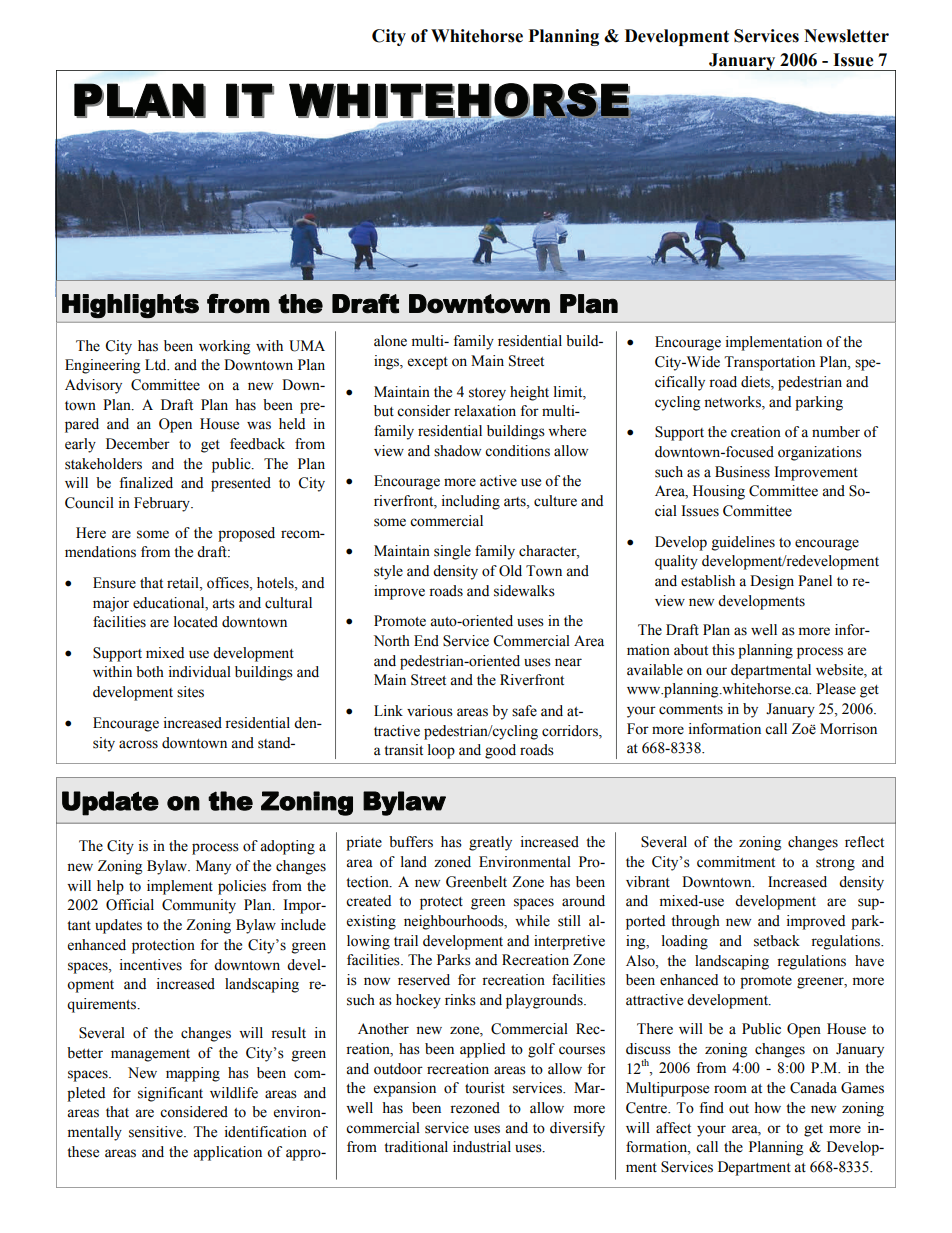 This document has height=1233, width=952. What do you see at coordinates (767, 1108) in the document?
I see `how` at bounding box center [767, 1108].
